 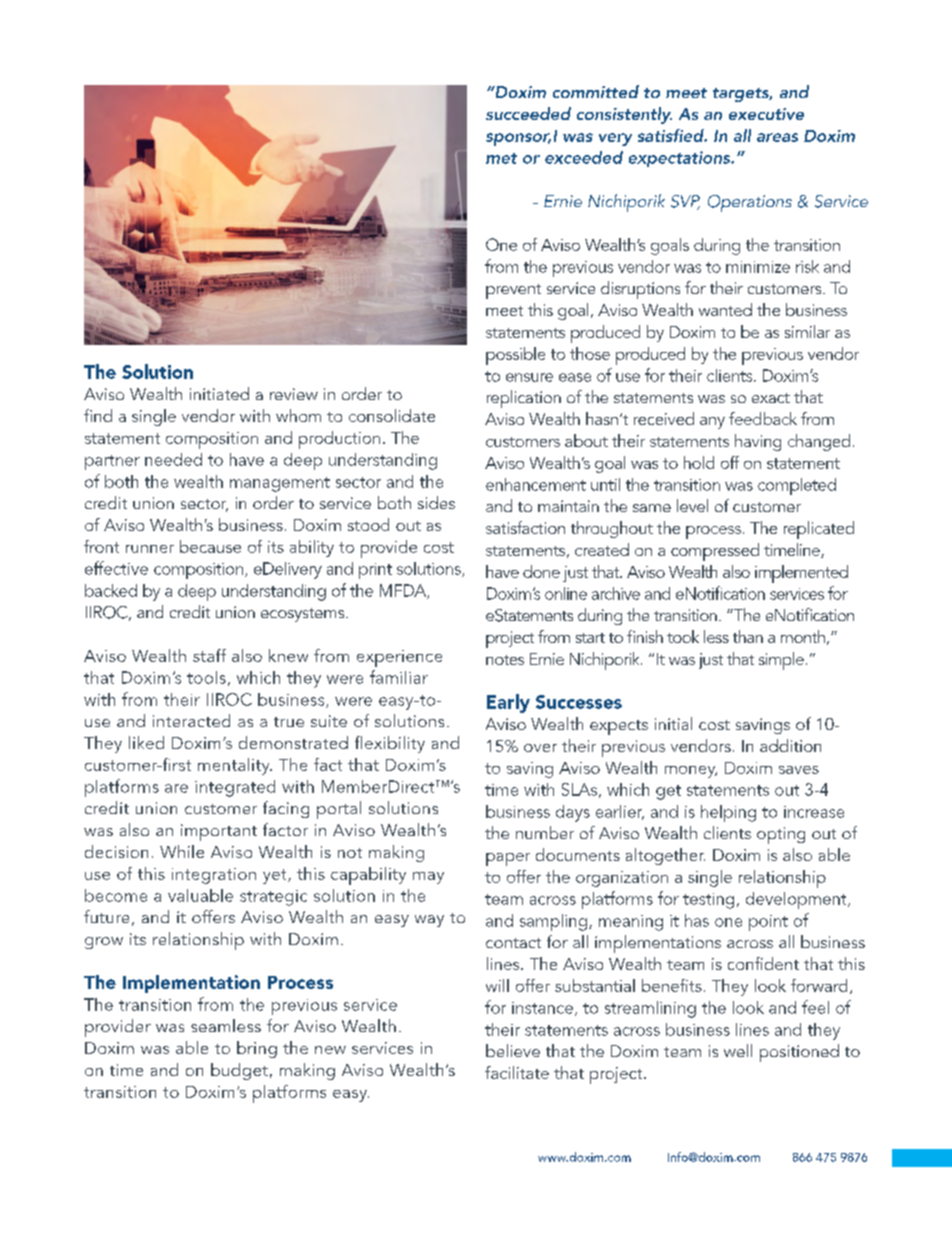 What do you see at coordinates (712, 423) in the document?
I see `any` at bounding box center [712, 423].
